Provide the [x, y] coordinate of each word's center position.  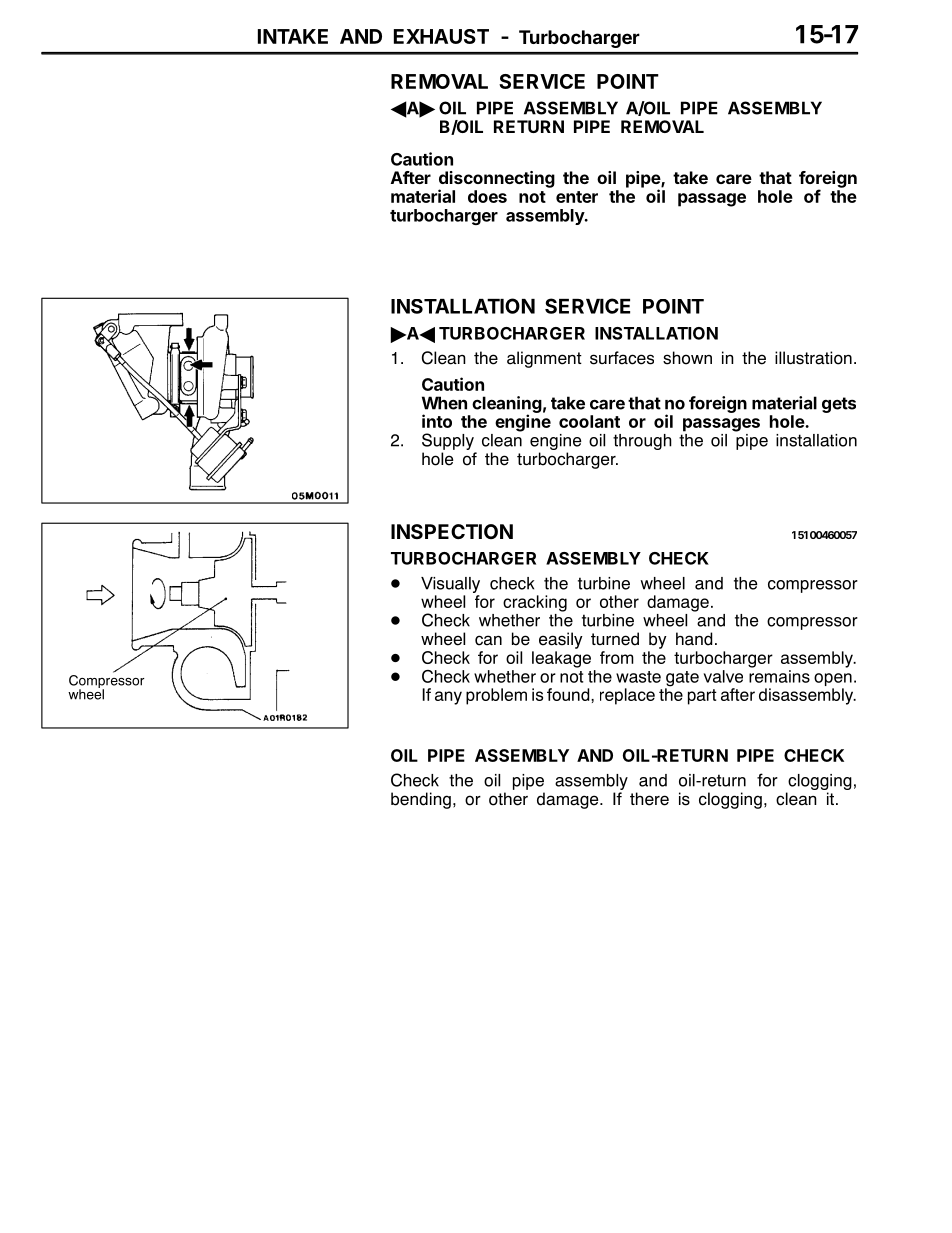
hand [694, 639]
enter [577, 197]
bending [421, 800]
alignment [544, 359]
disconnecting [497, 180]
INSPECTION [452, 531]
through [642, 442]
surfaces [622, 358]
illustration [813, 358]
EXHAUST [441, 36]
